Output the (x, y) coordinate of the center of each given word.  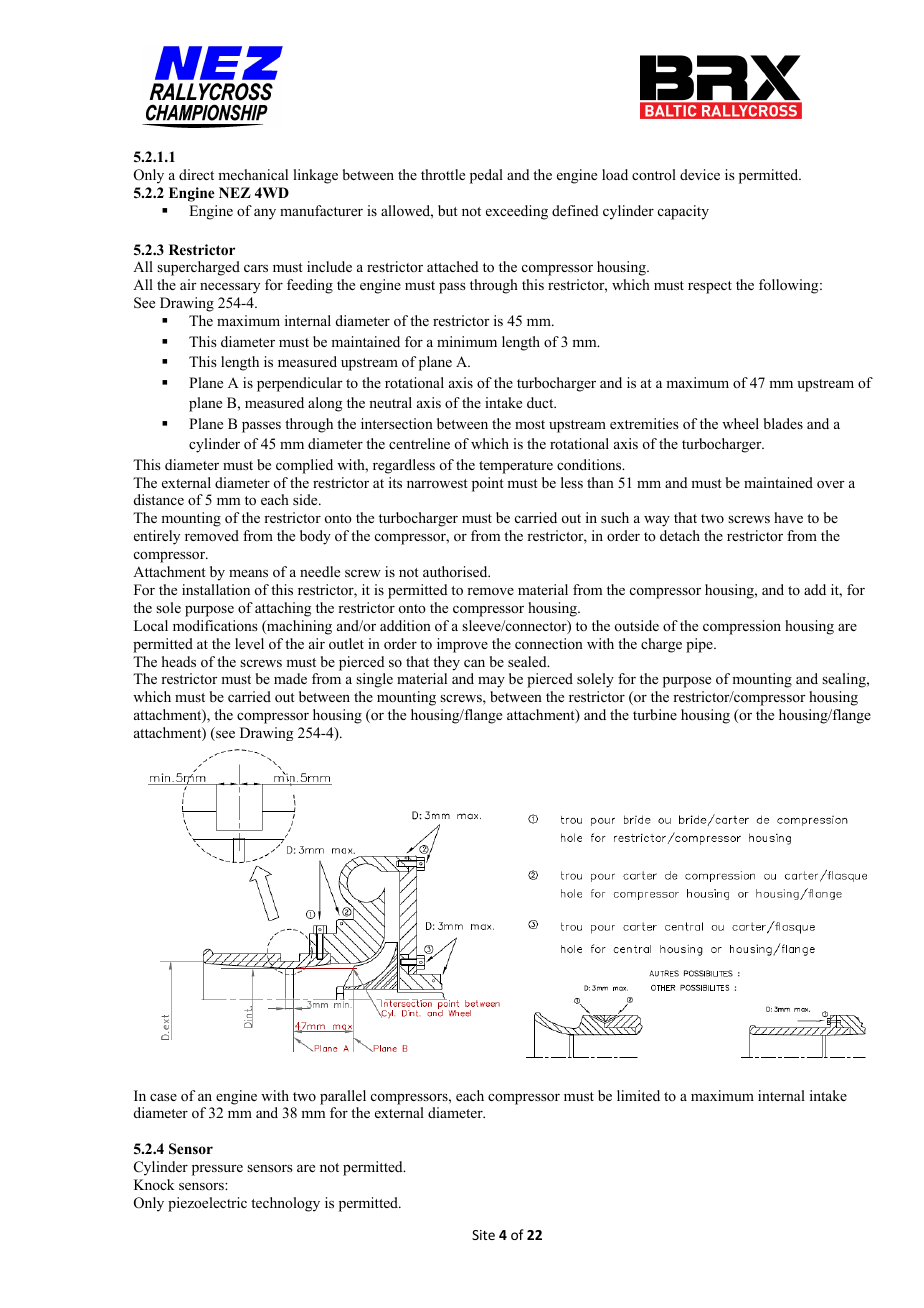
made (290, 678)
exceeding (517, 212)
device (700, 174)
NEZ (235, 192)
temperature (516, 467)
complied (304, 466)
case (163, 1097)
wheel (740, 423)
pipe (700, 645)
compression (742, 627)
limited (638, 1095)
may (491, 682)
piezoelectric (207, 1204)
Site (483, 1235)
